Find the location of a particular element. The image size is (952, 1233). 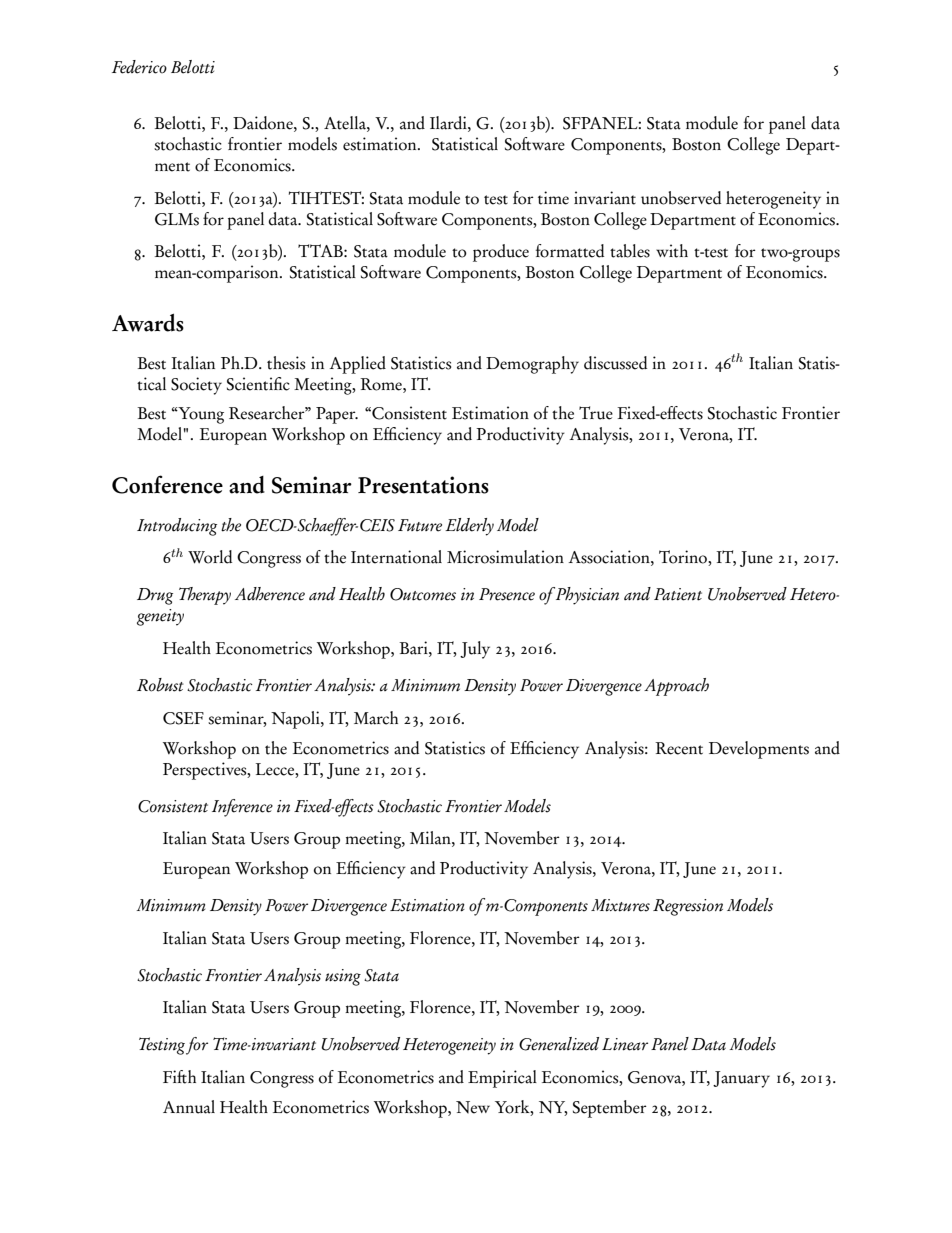

Federico is located at coordinates (139, 67).
